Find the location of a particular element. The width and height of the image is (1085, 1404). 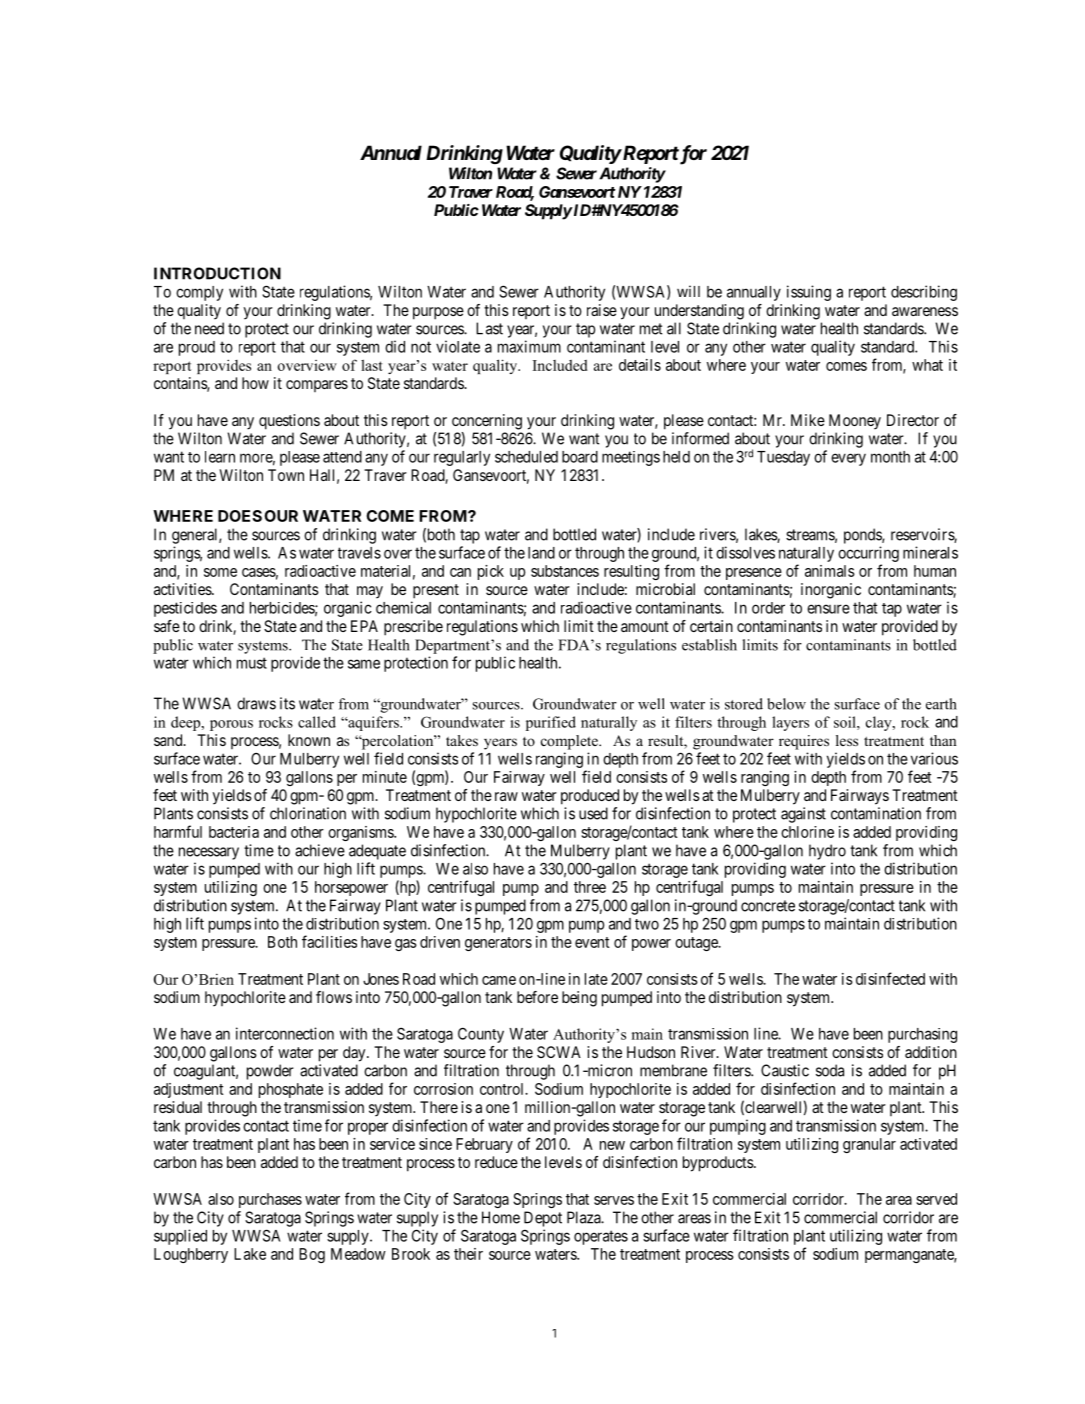

raise is located at coordinates (602, 310).
